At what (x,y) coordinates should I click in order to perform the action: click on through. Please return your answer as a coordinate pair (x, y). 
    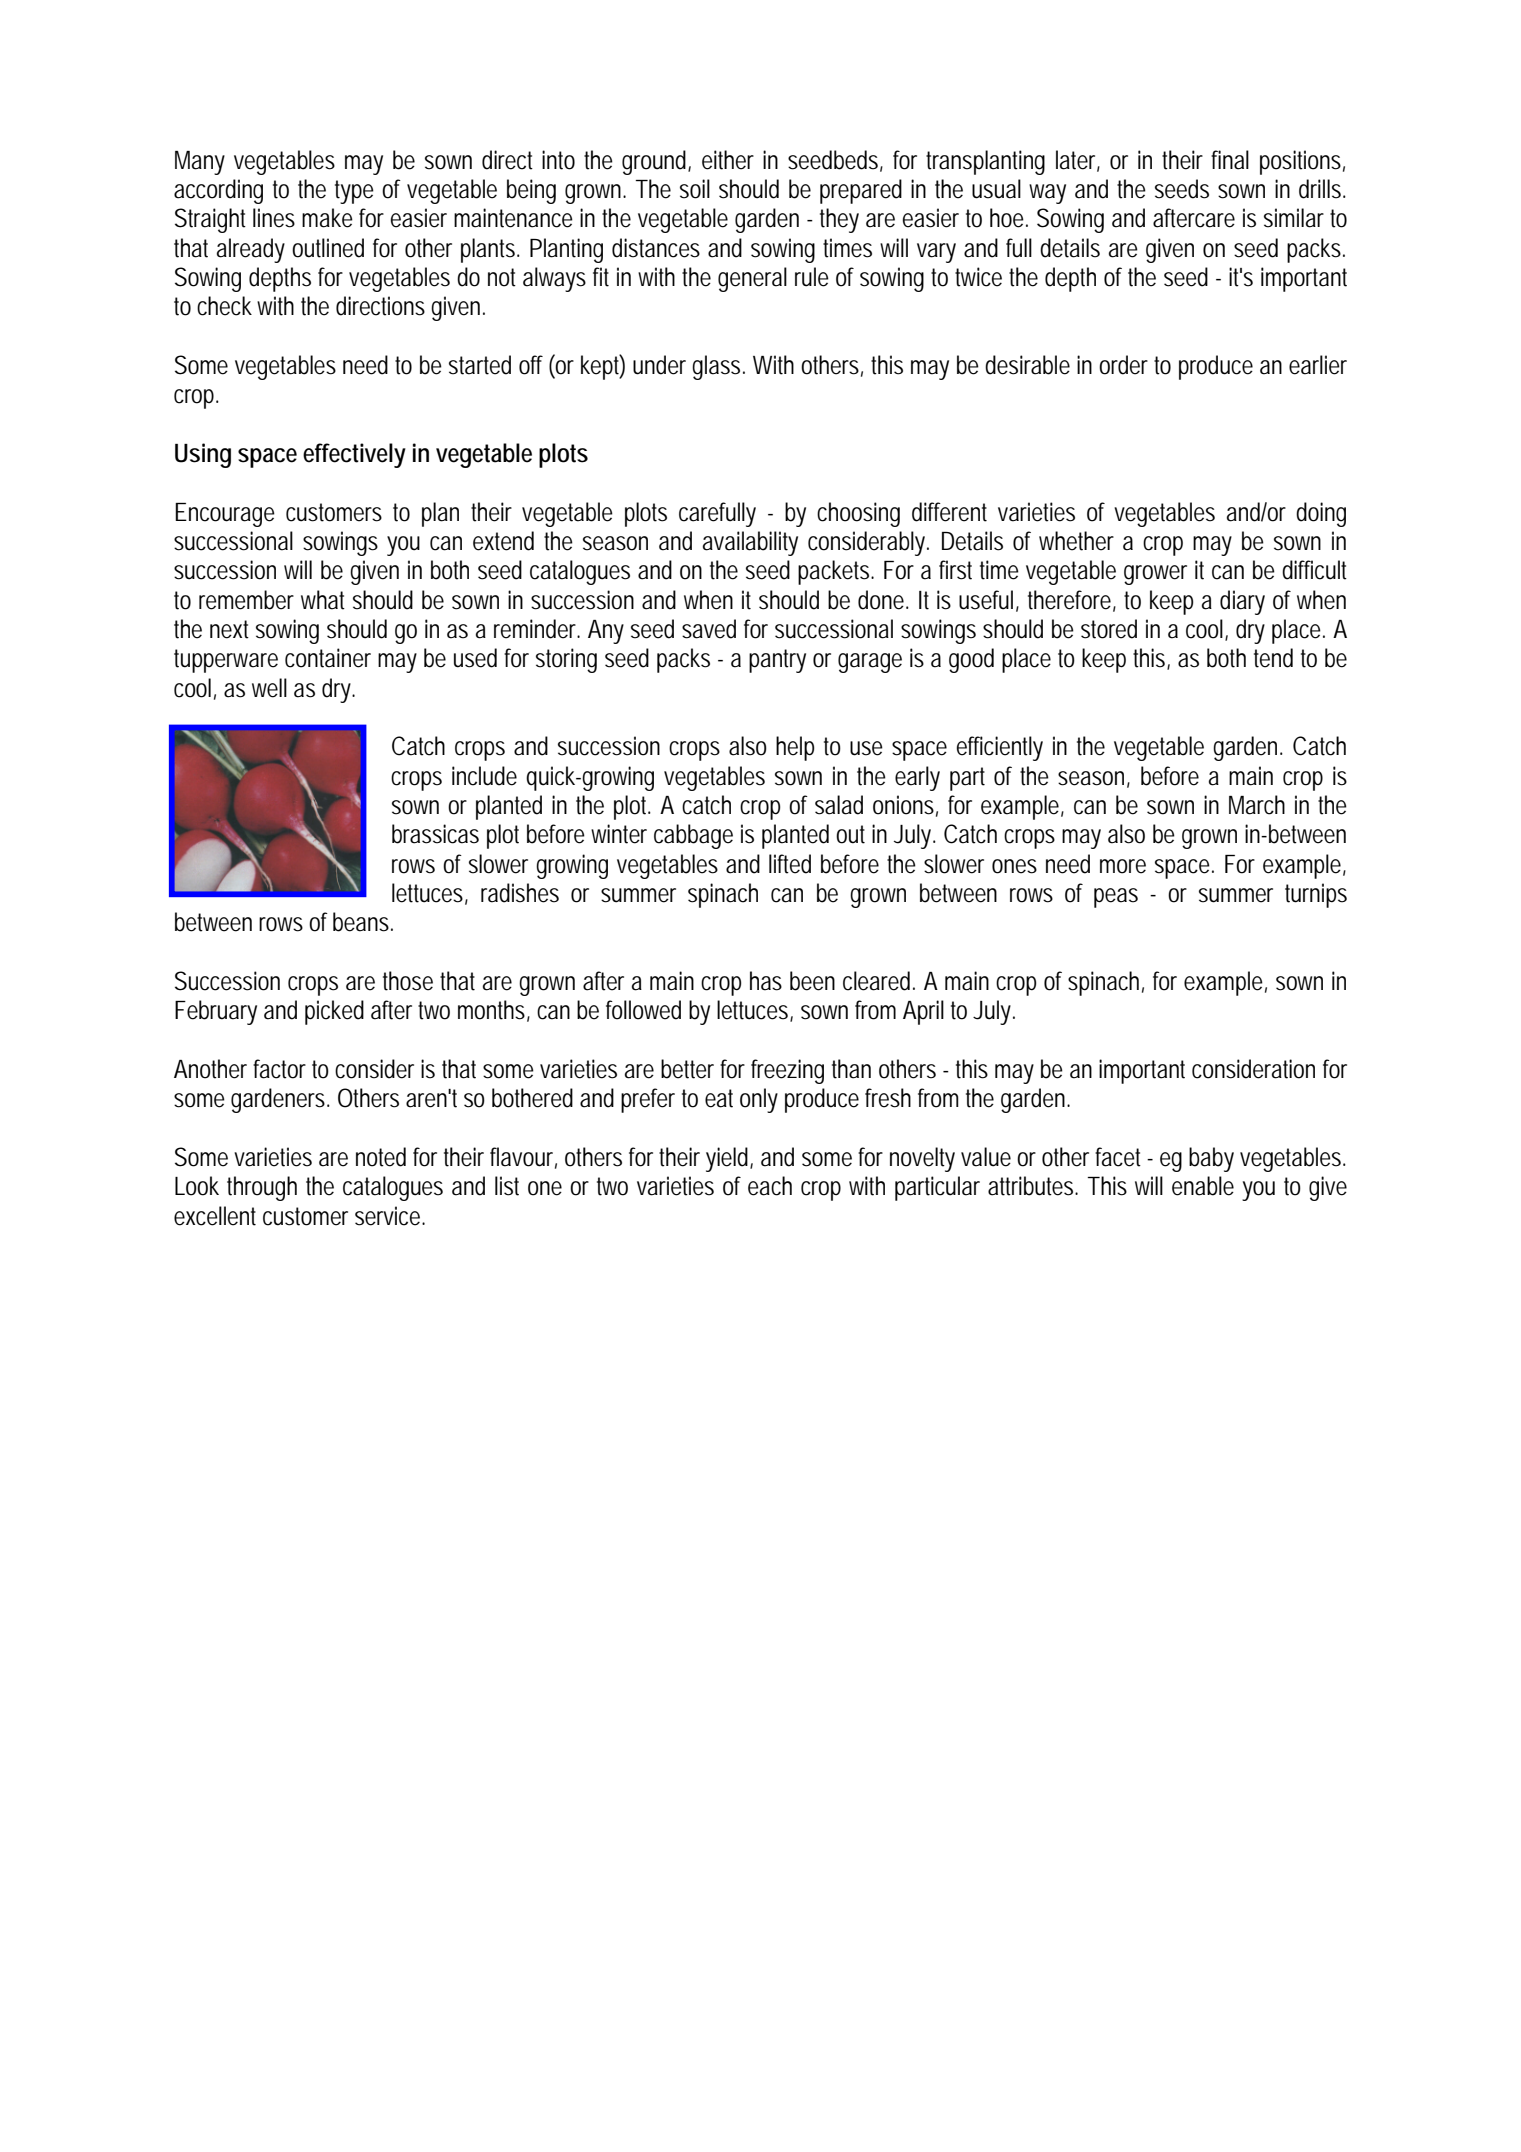
    Looking at the image, I should click on (262, 1188).
